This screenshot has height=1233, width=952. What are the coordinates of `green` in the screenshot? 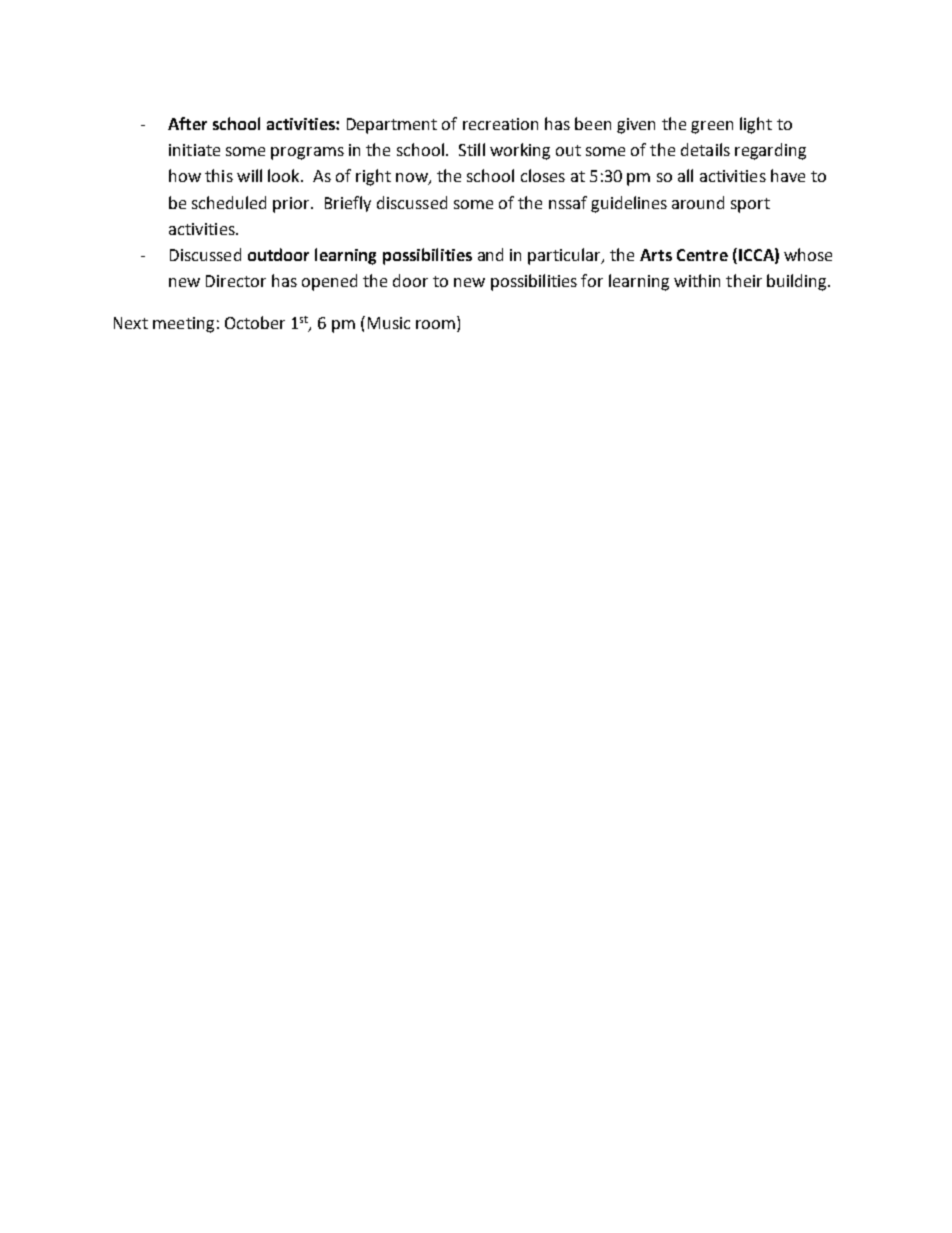 It's located at (712, 127).
